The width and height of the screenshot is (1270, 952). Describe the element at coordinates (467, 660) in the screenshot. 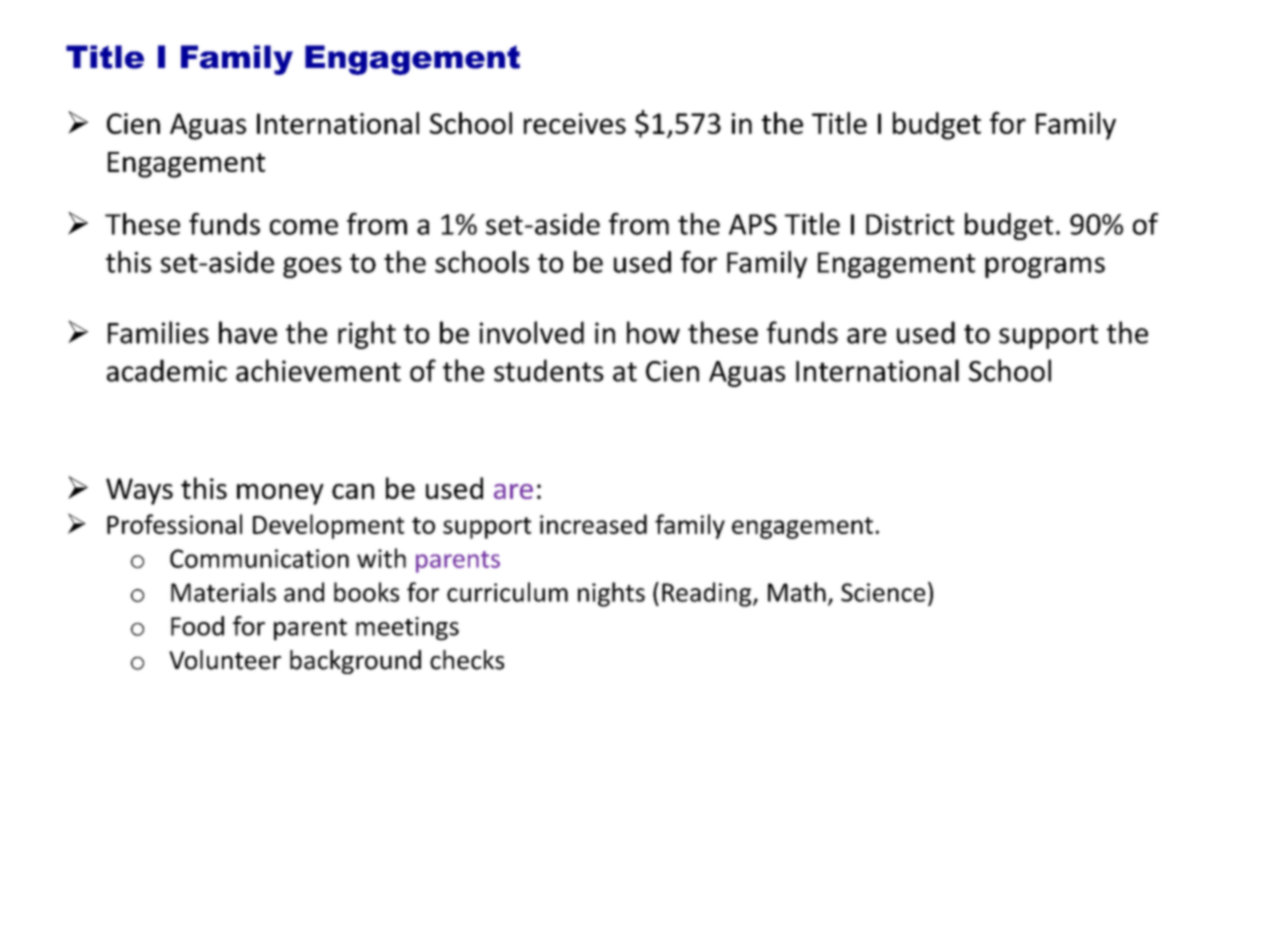

I see `checks` at that location.
